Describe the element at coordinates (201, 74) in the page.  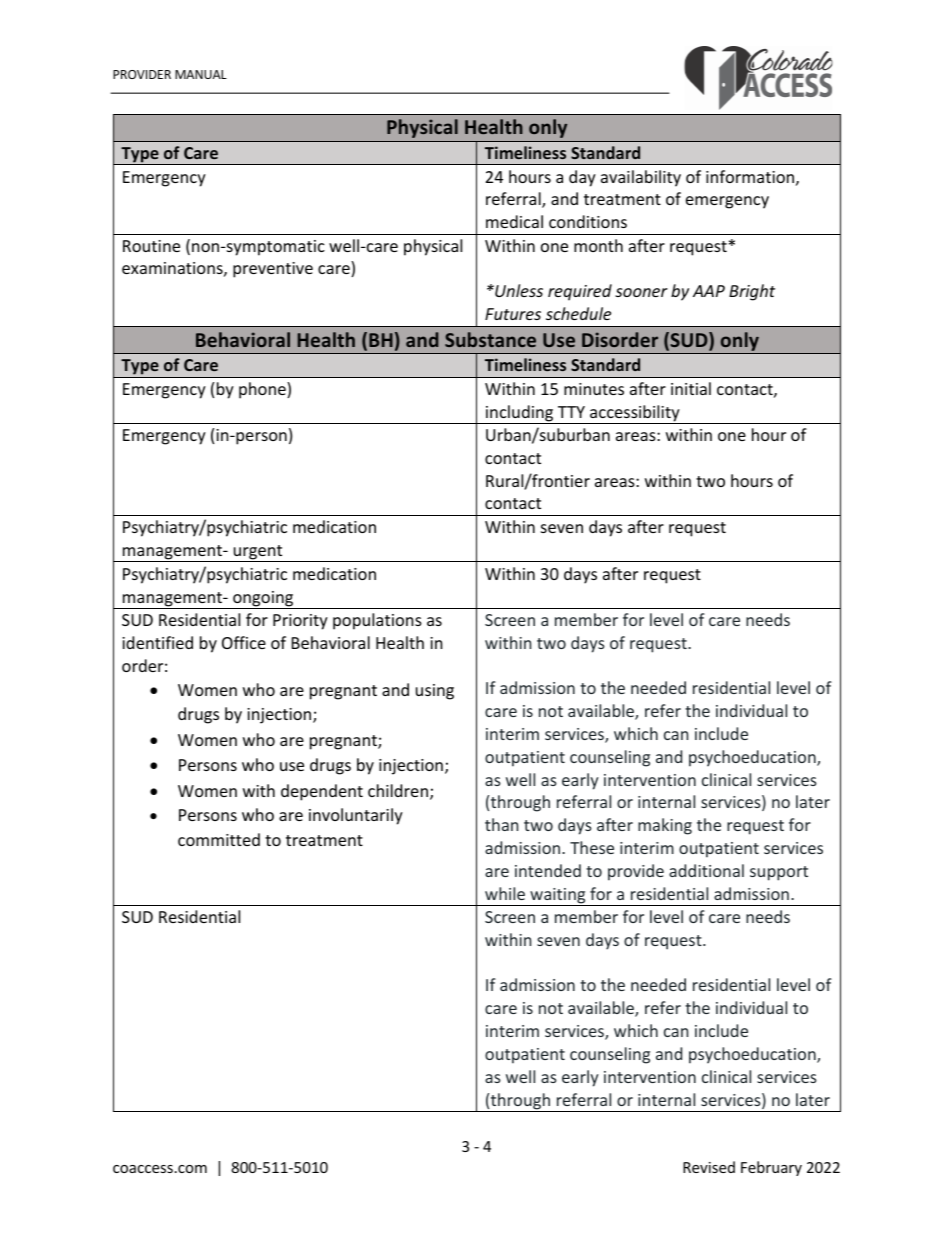
I see `MANUAL` at that location.
